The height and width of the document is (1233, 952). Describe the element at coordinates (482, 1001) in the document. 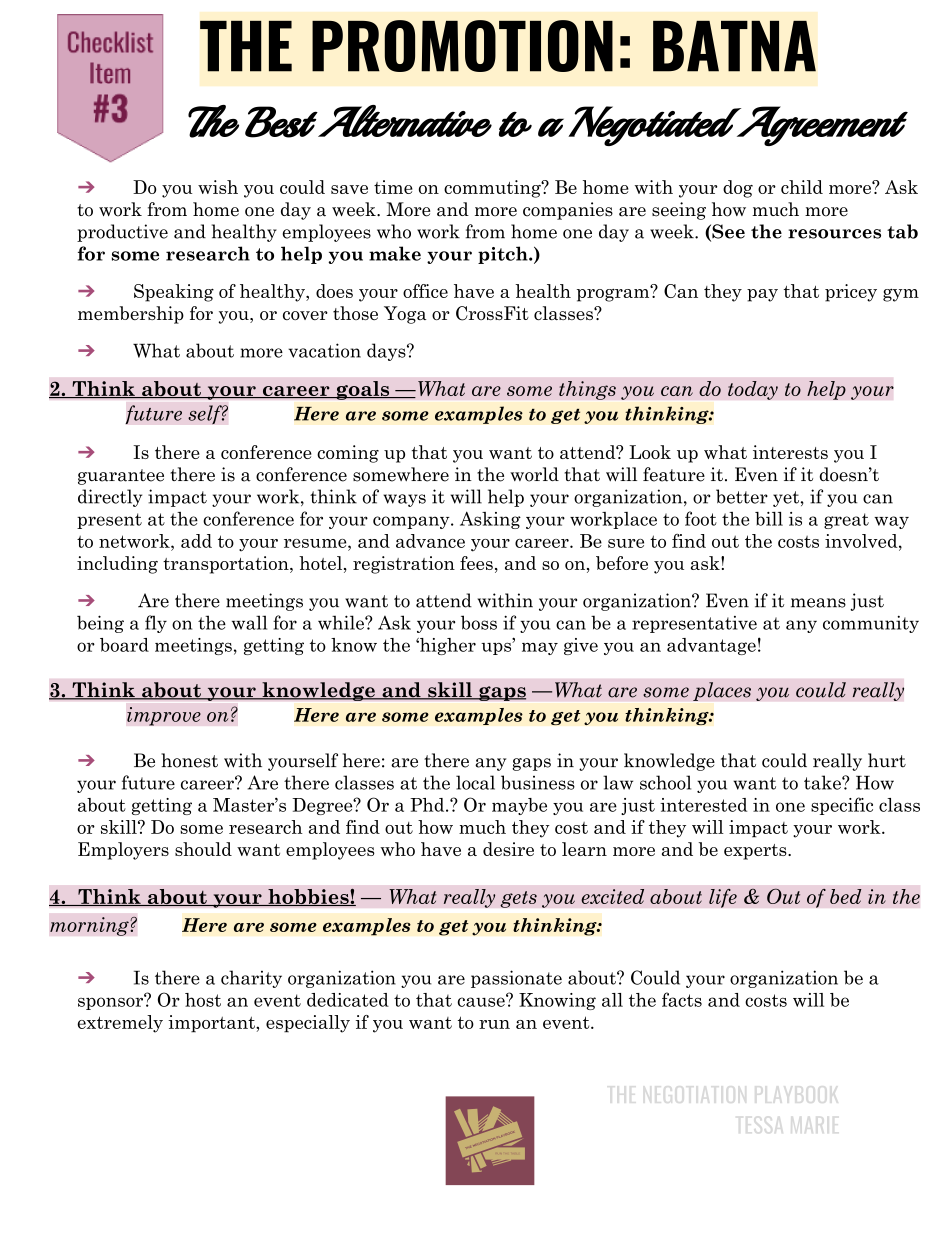

I see `cause` at that location.
